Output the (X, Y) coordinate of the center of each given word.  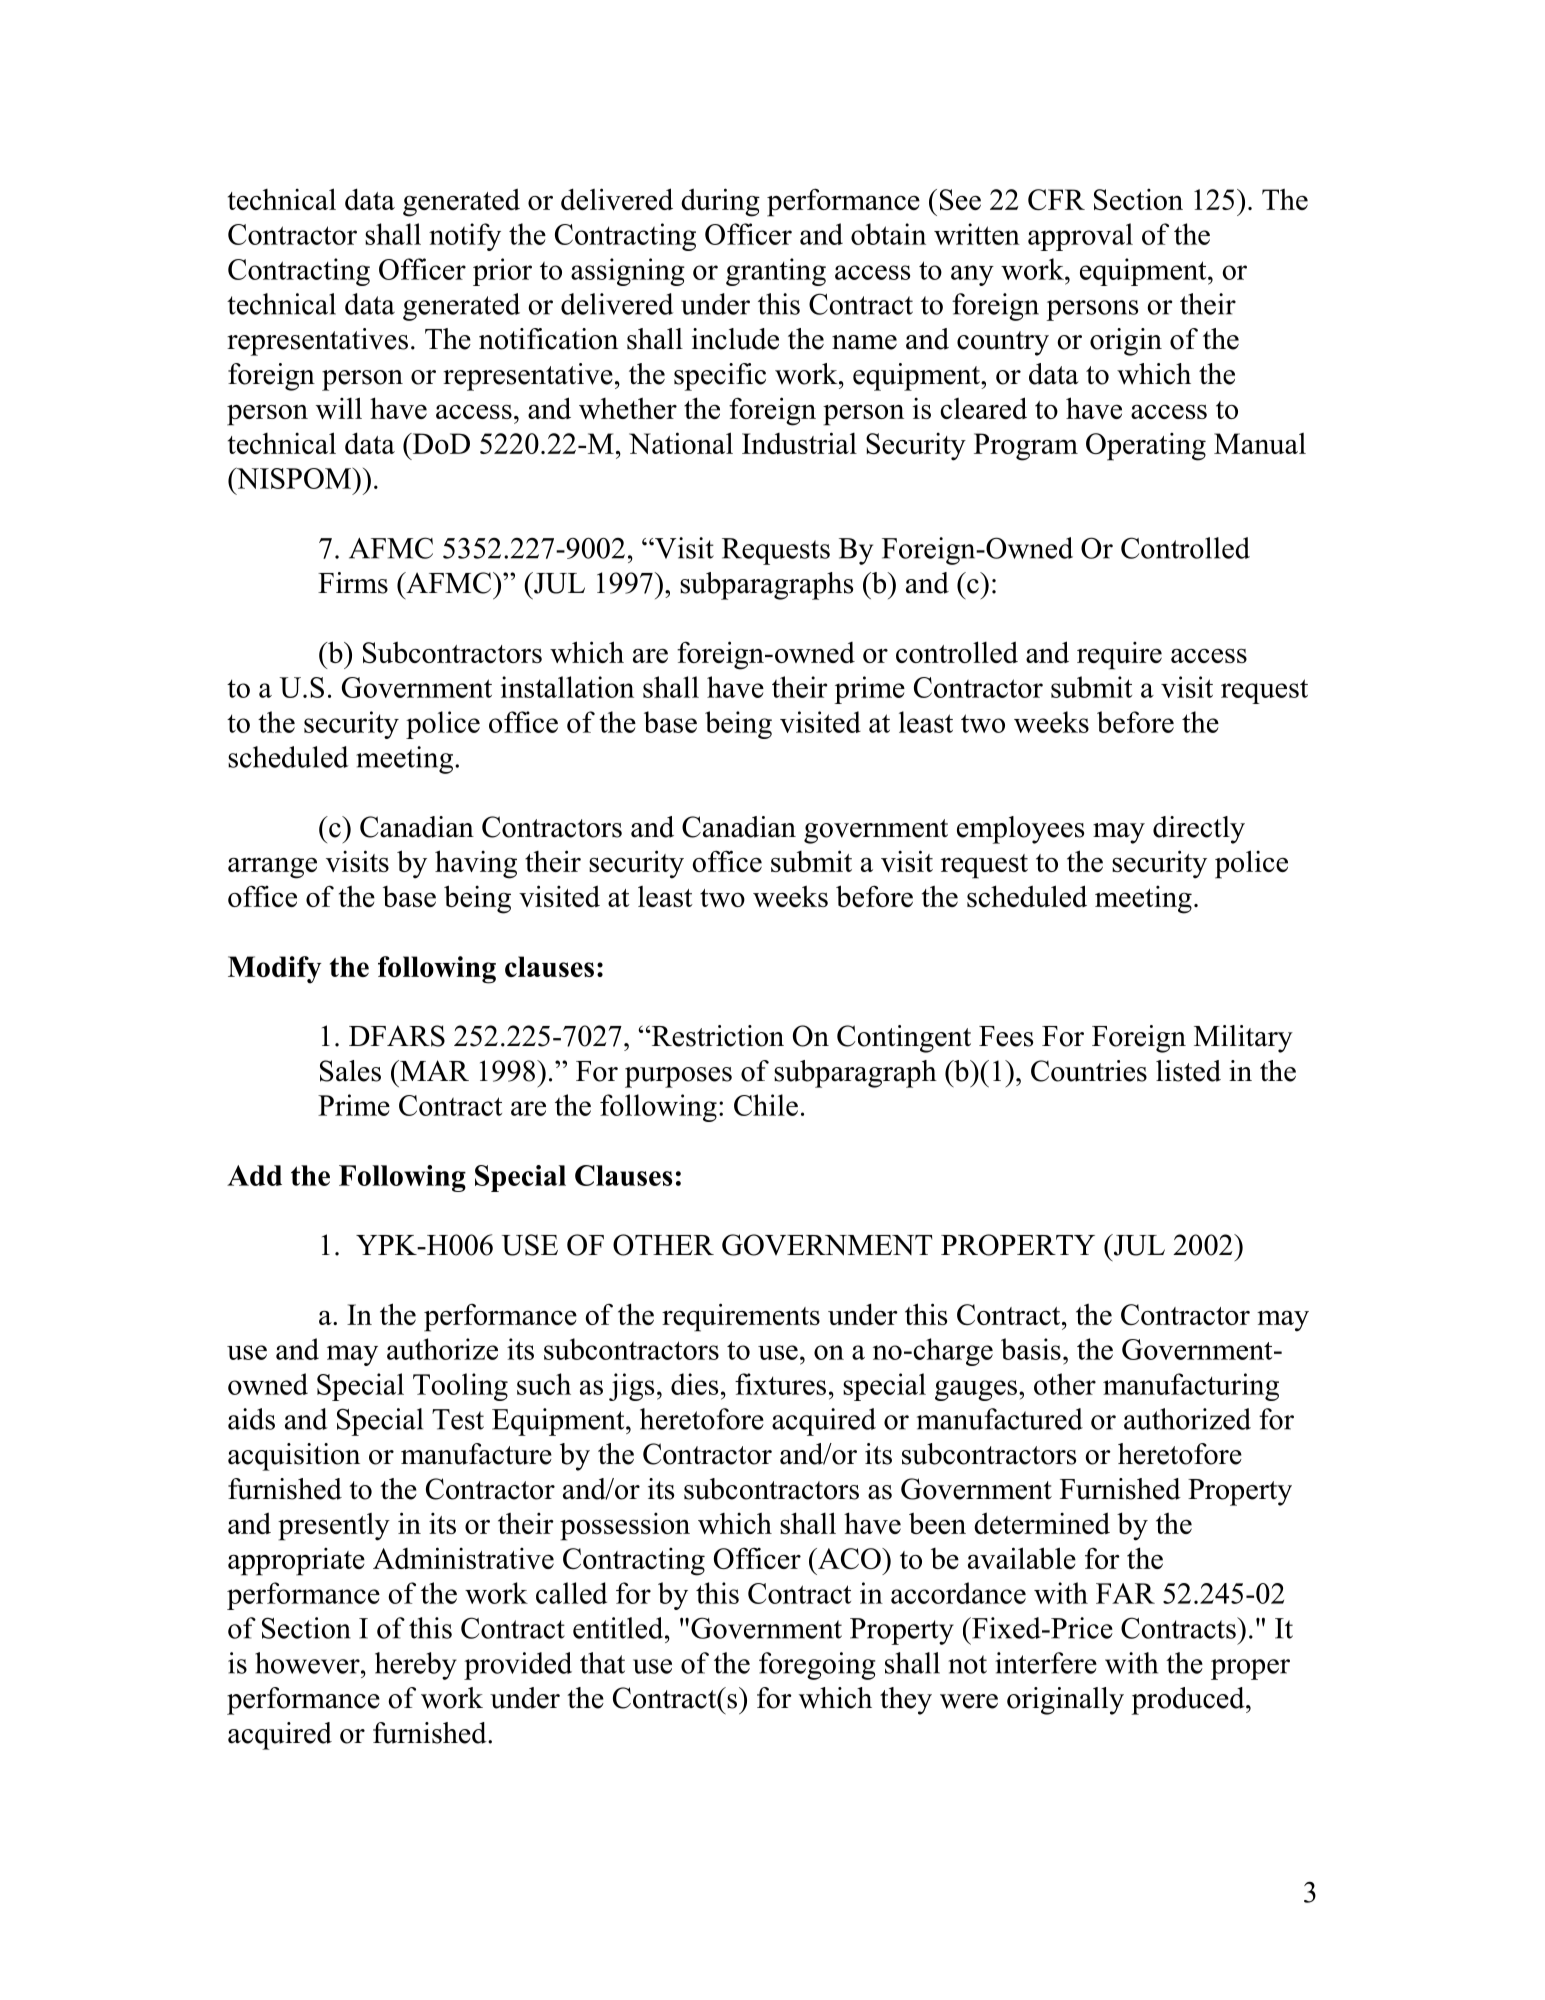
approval (1080, 237)
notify (465, 237)
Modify (275, 970)
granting (776, 272)
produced (1189, 1701)
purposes (678, 1077)
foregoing (817, 1666)
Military (1243, 1039)
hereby (416, 1666)
